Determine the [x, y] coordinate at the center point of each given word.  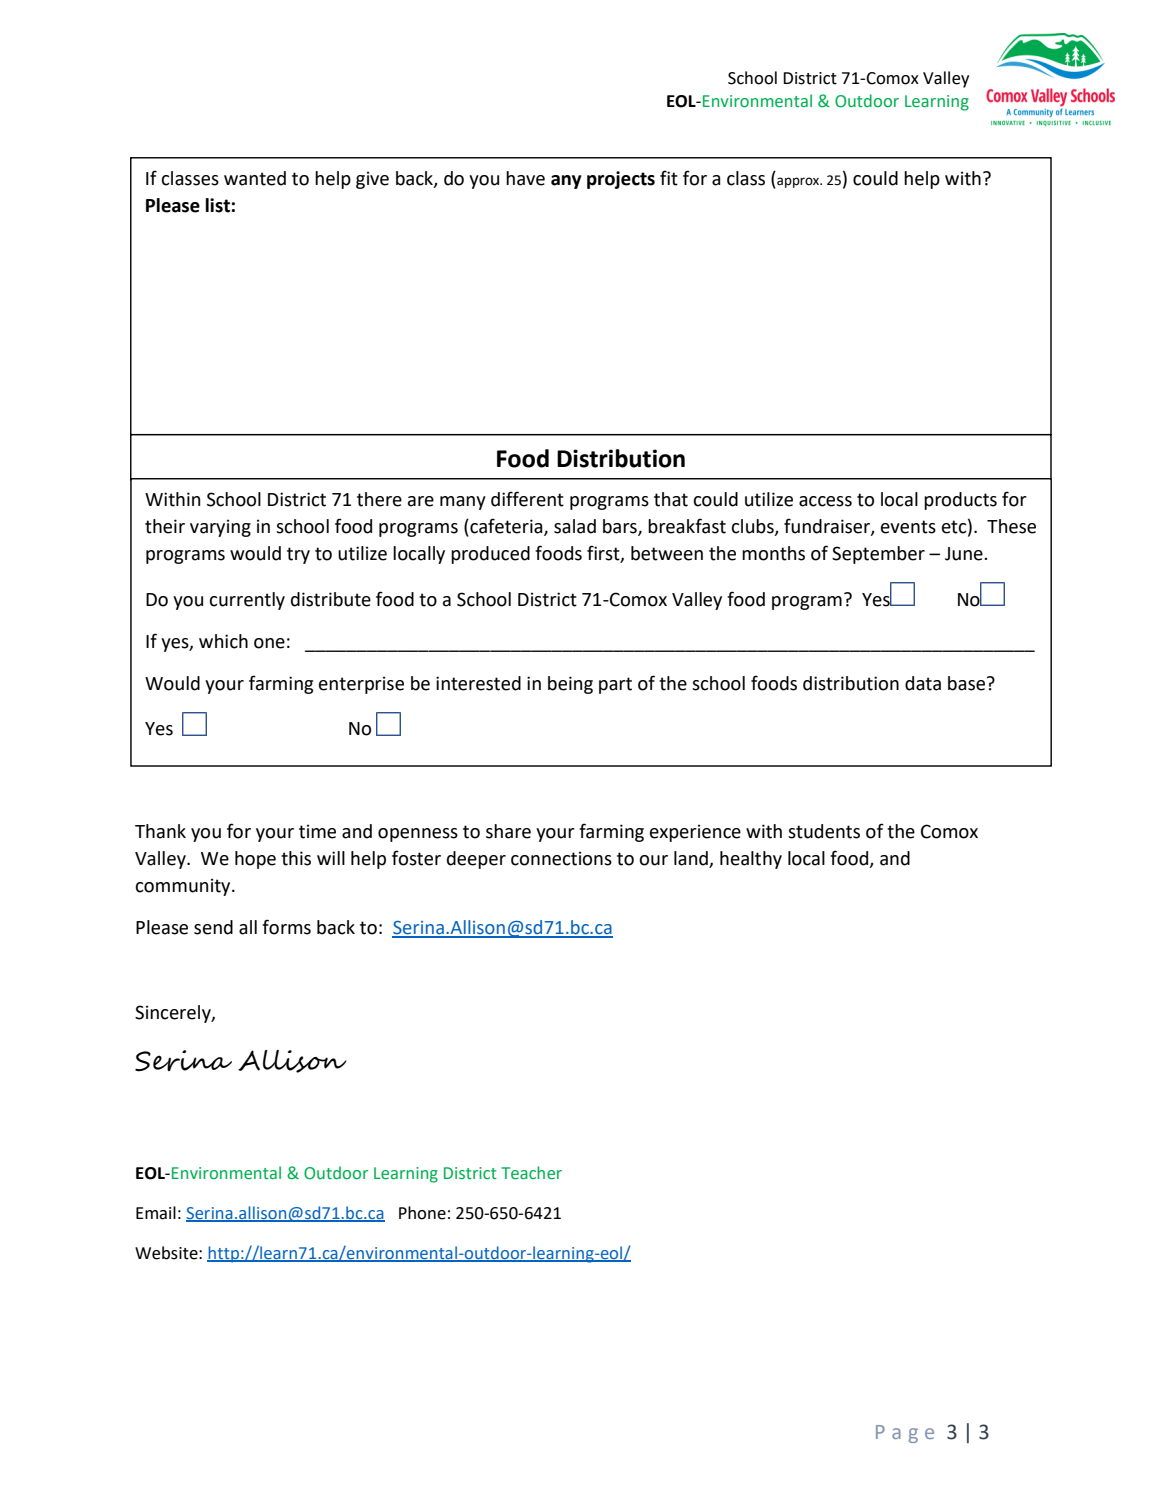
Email [156, 1213]
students [824, 831]
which [223, 641]
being [570, 685]
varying [220, 528]
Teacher [531, 1173]
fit [669, 178]
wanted [255, 178]
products [960, 501]
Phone [422, 1213]
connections [561, 858]
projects [621, 180]
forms [286, 927]
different [527, 499]
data [923, 683]
